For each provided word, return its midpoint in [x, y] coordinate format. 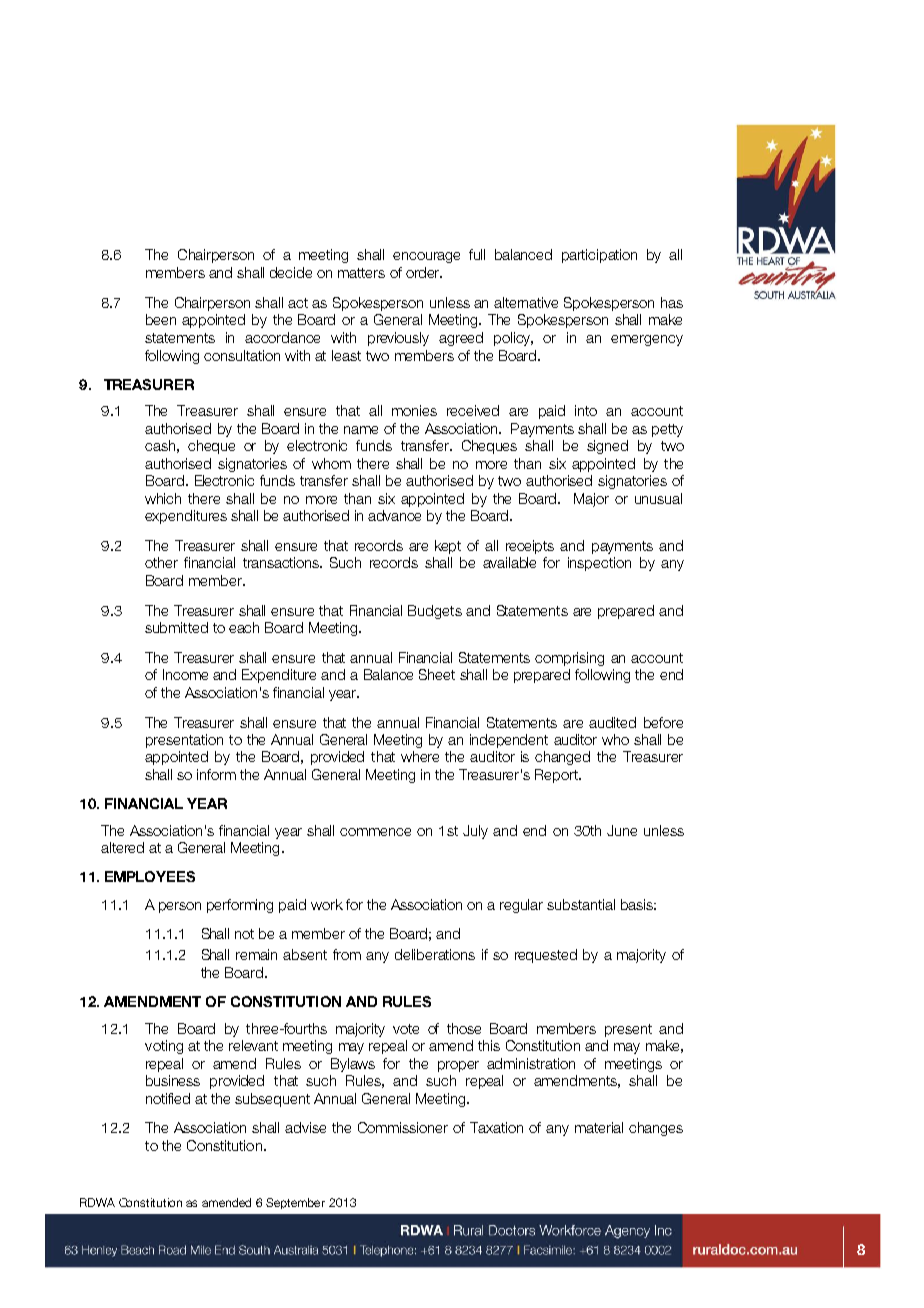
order [423, 272]
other [161, 562]
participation [599, 256]
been [161, 319]
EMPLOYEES [150, 876]
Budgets [435, 612]
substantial [581, 904]
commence [375, 832]
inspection [599, 564]
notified [168, 1098]
